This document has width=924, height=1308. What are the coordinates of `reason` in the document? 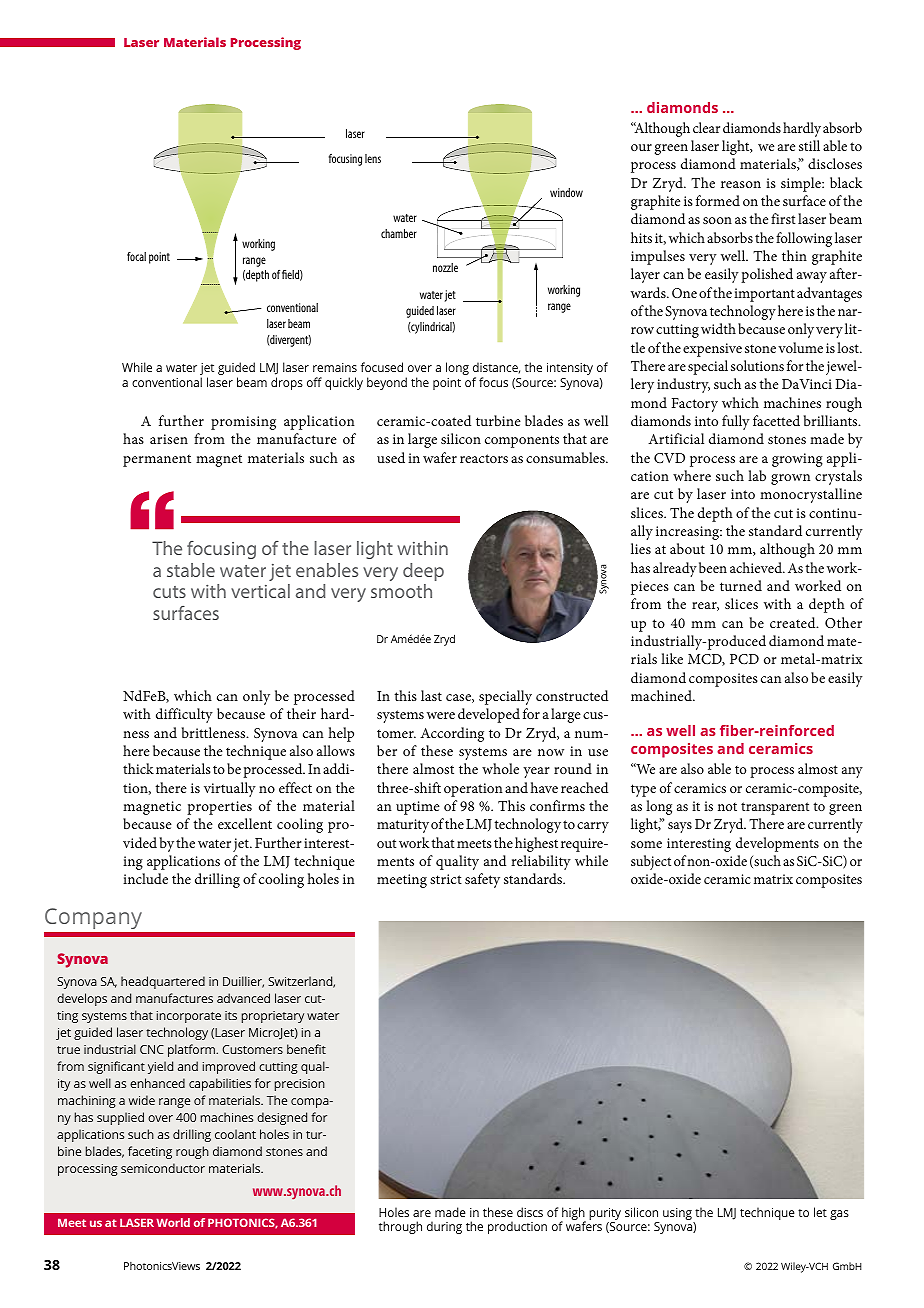 It's located at (741, 184).
